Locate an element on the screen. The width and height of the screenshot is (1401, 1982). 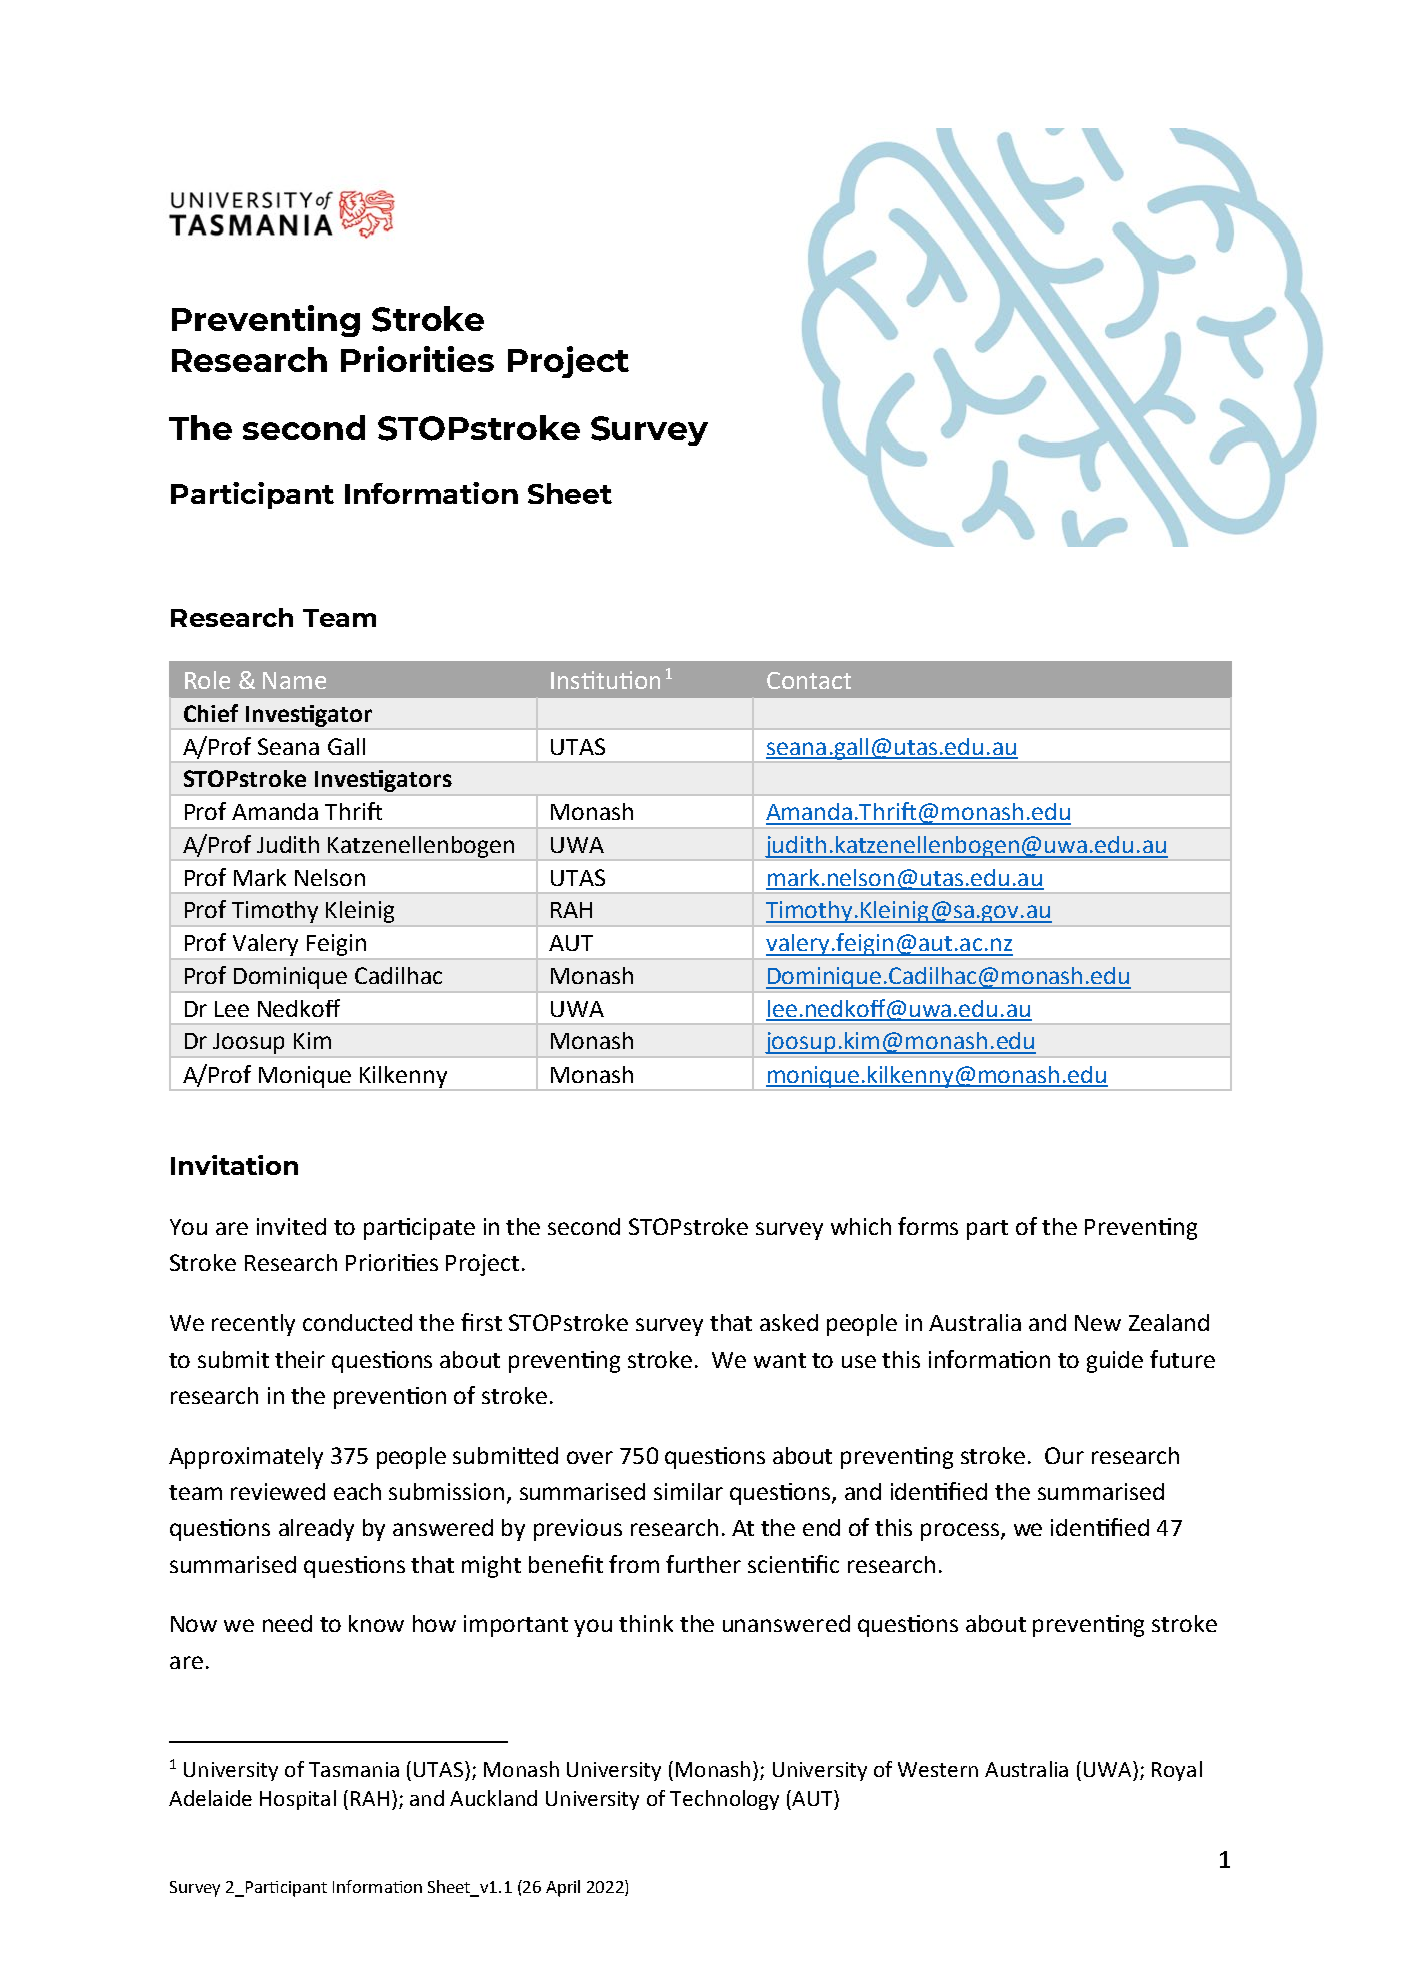
which is located at coordinates (861, 1226).
